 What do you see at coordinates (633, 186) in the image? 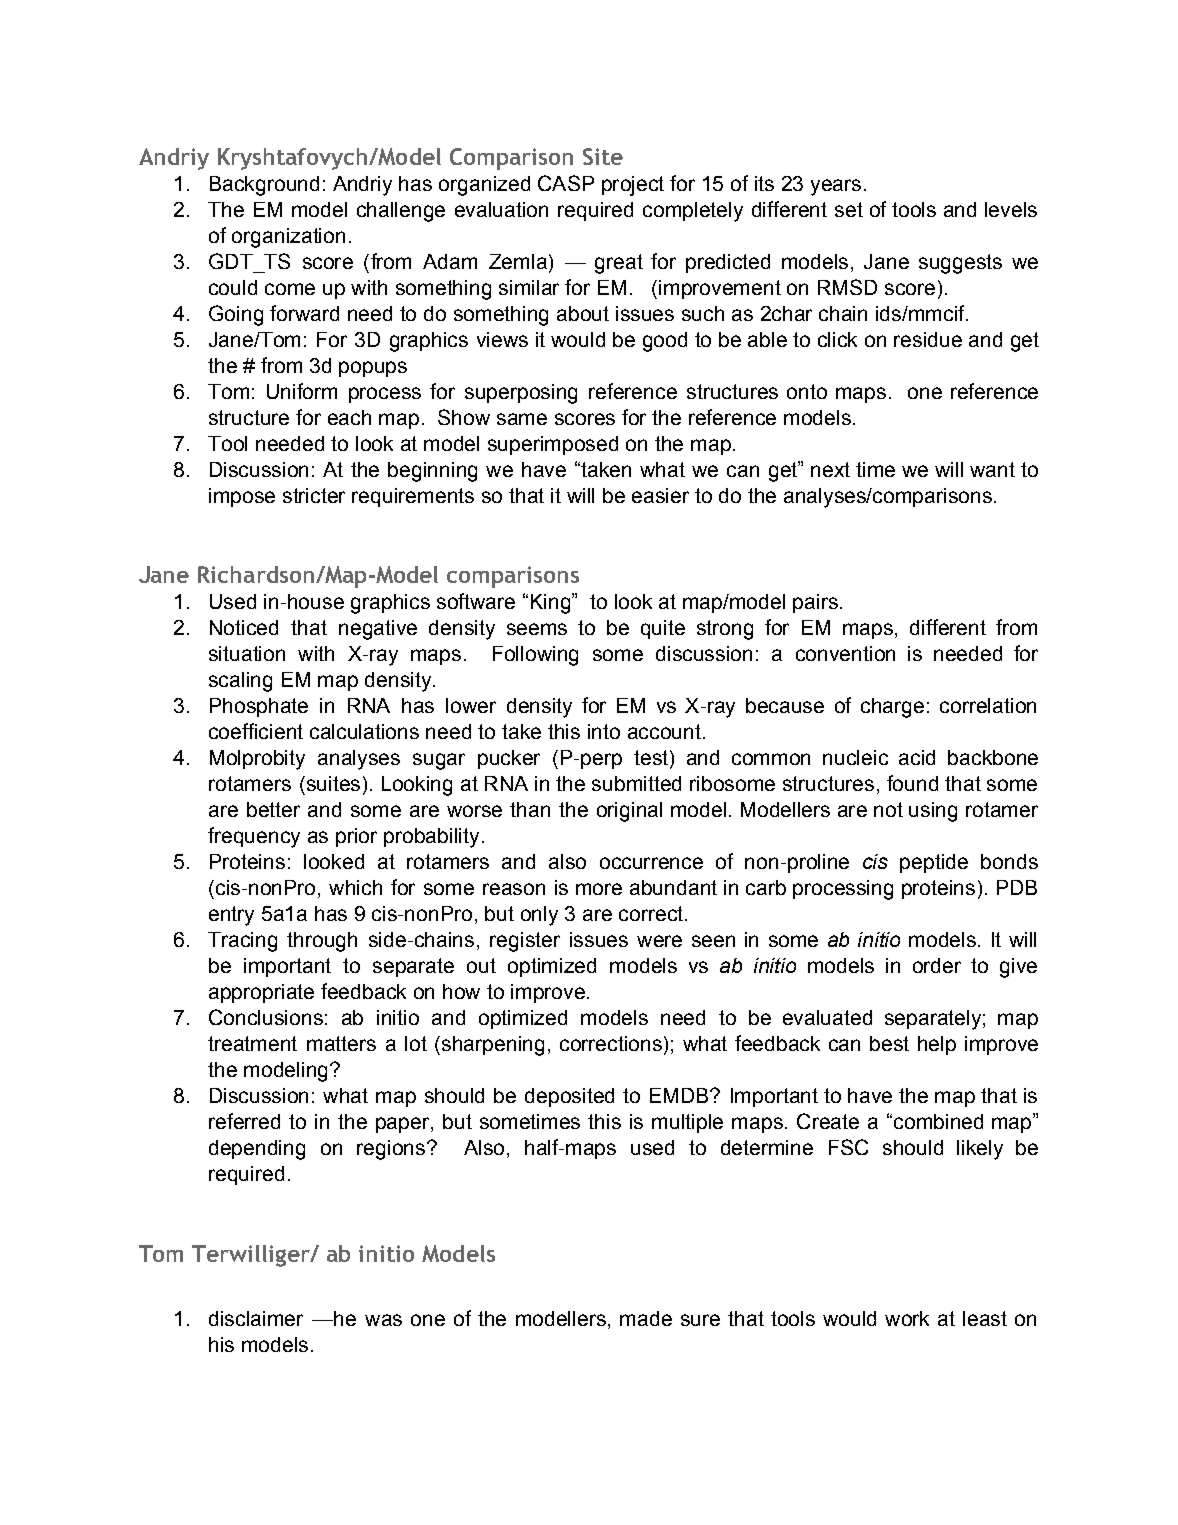
I see `project` at bounding box center [633, 186].
